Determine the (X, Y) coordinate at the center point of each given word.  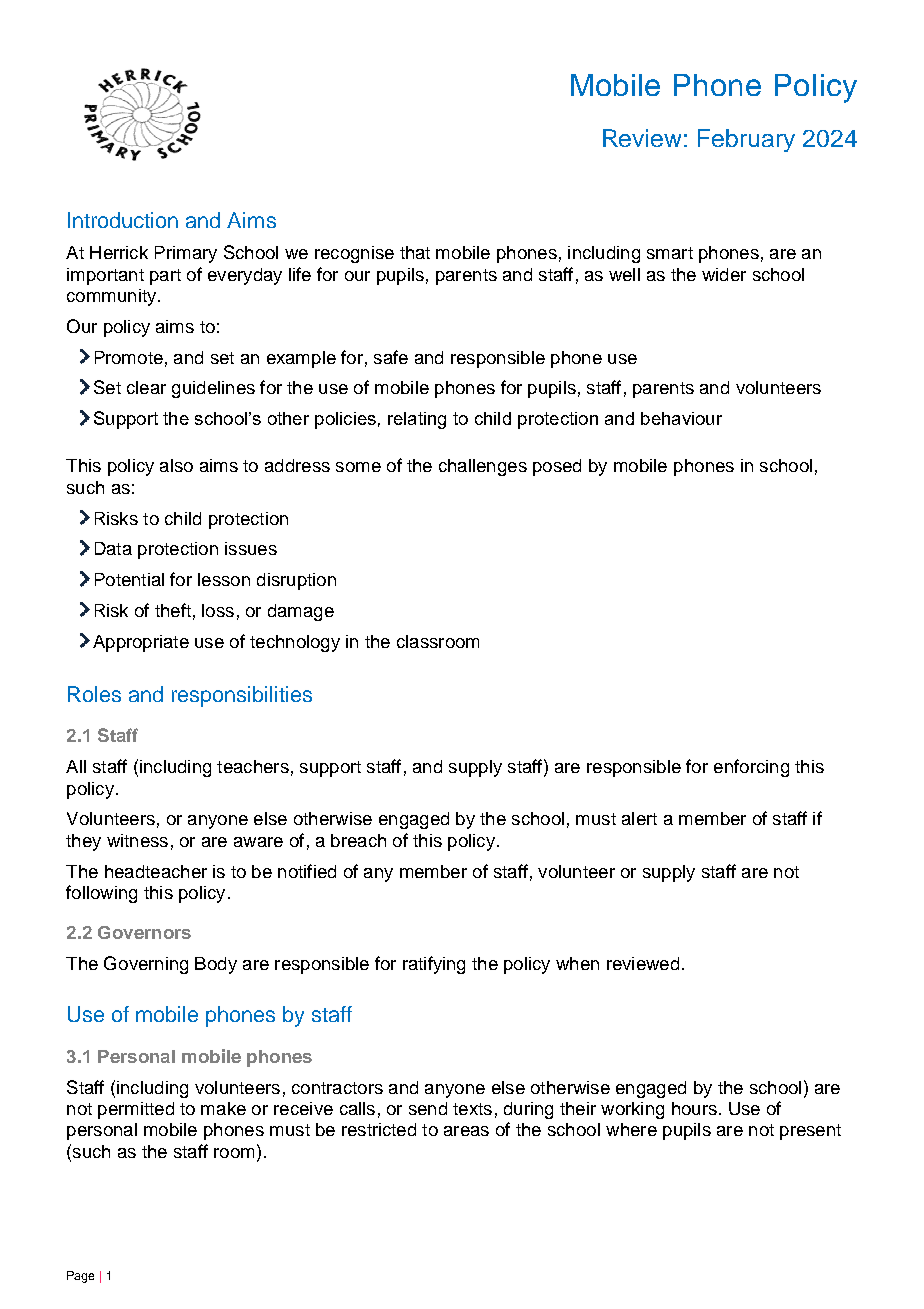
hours (694, 1108)
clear (146, 387)
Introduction (123, 220)
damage (301, 612)
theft (173, 610)
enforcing (751, 768)
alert (639, 818)
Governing (146, 965)
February (746, 140)
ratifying (434, 965)
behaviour (681, 418)
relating (417, 420)
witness (137, 840)
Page (80, 1277)
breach (358, 840)
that (415, 252)
